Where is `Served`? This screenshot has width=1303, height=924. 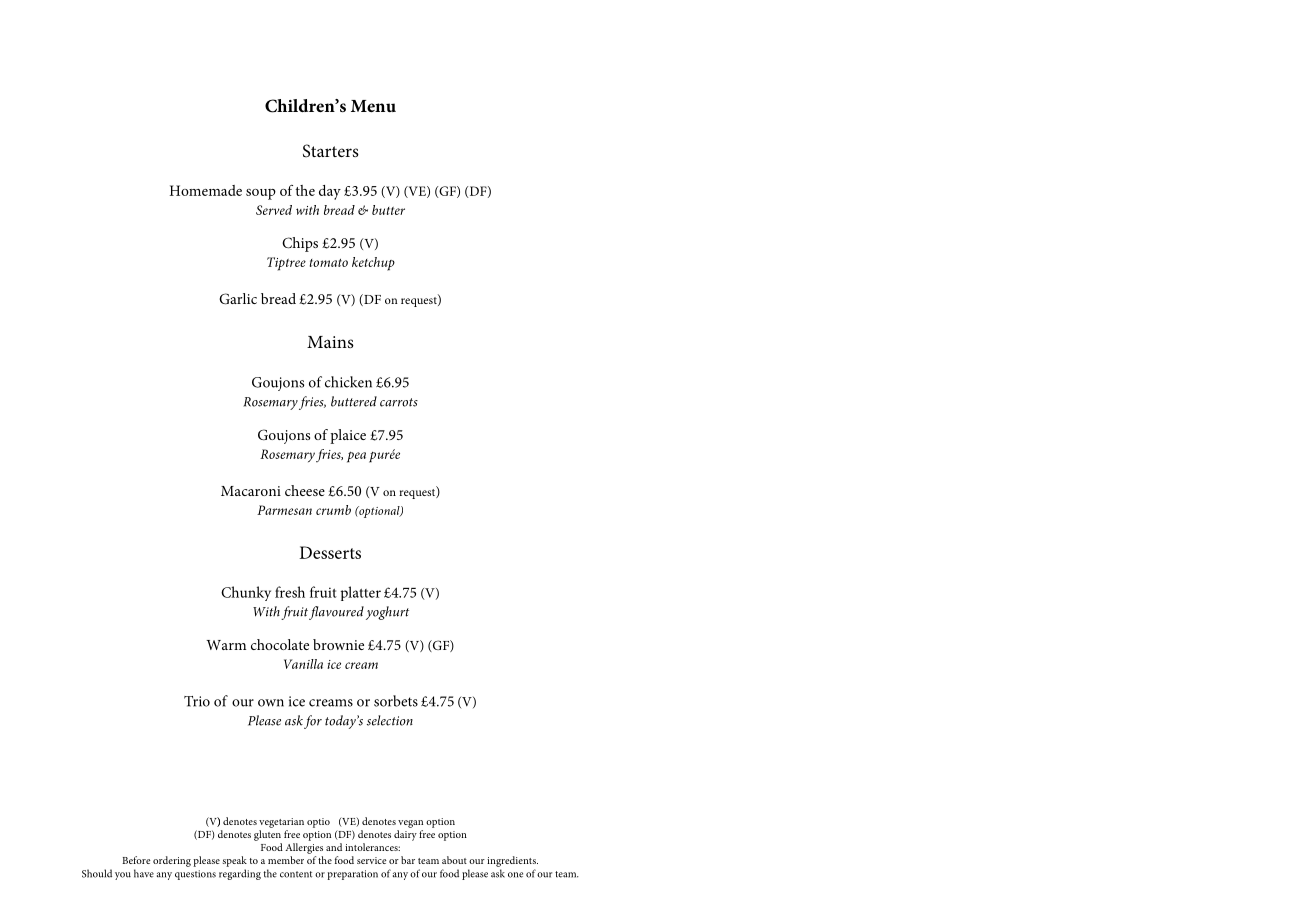 Served is located at coordinates (274, 210).
